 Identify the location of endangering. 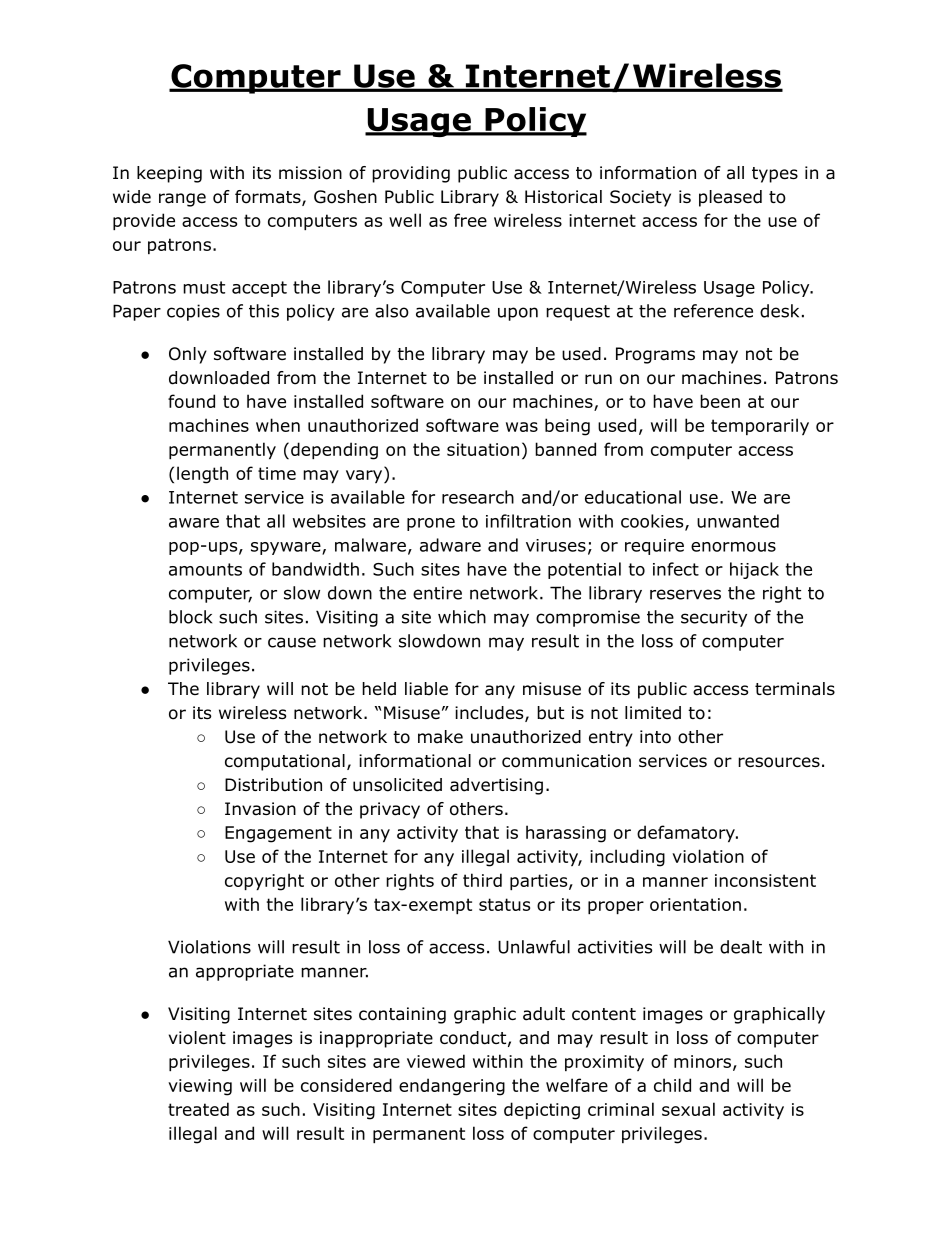
(452, 1087).
